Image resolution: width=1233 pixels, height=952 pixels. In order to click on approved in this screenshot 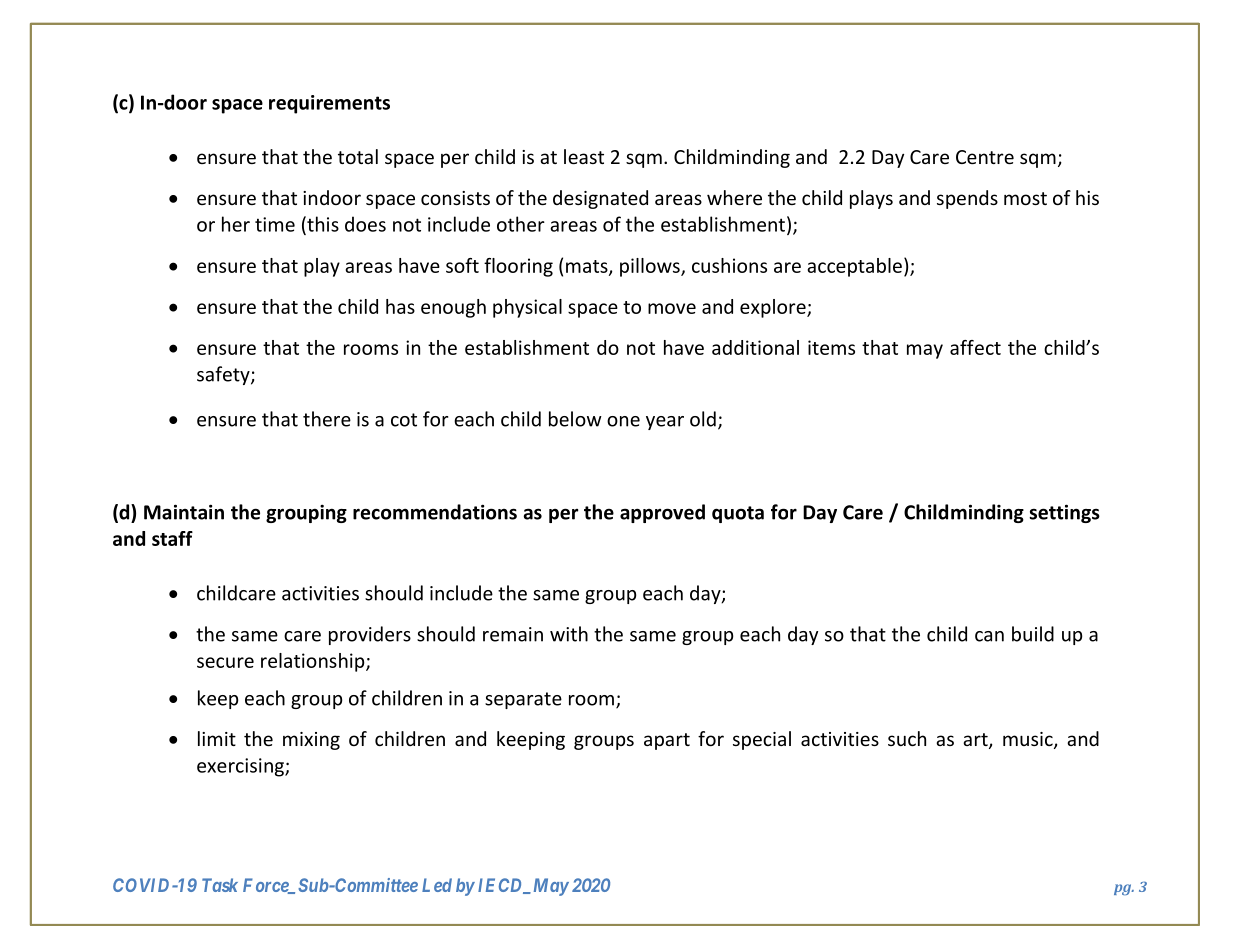, I will do `click(662, 513)`.
